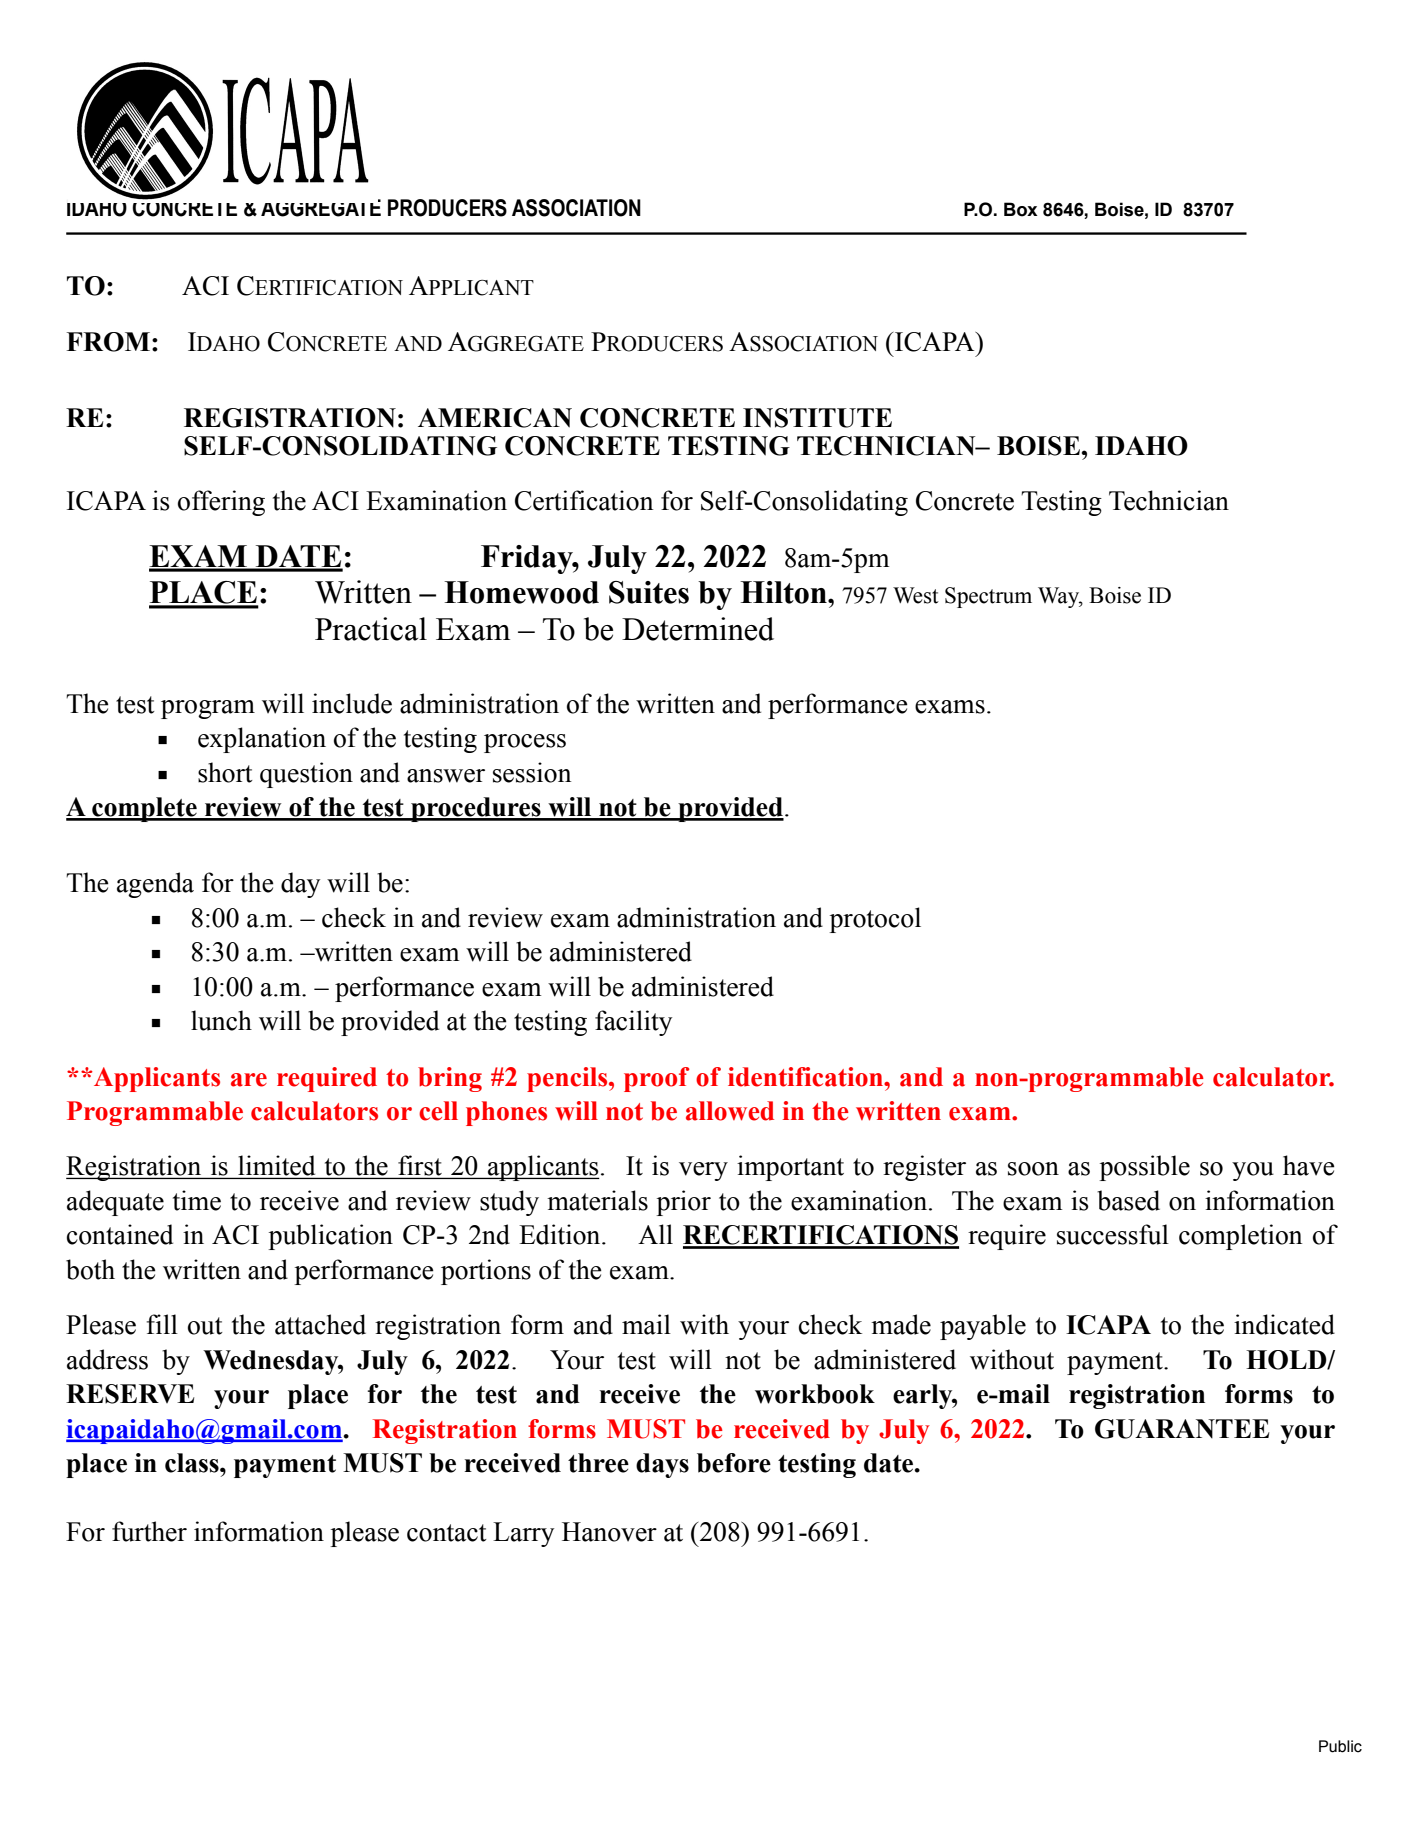 The width and height of the document is (1408, 1823). Describe the element at coordinates (495, 418) in the document. I see `AMERICAN` at that location.
